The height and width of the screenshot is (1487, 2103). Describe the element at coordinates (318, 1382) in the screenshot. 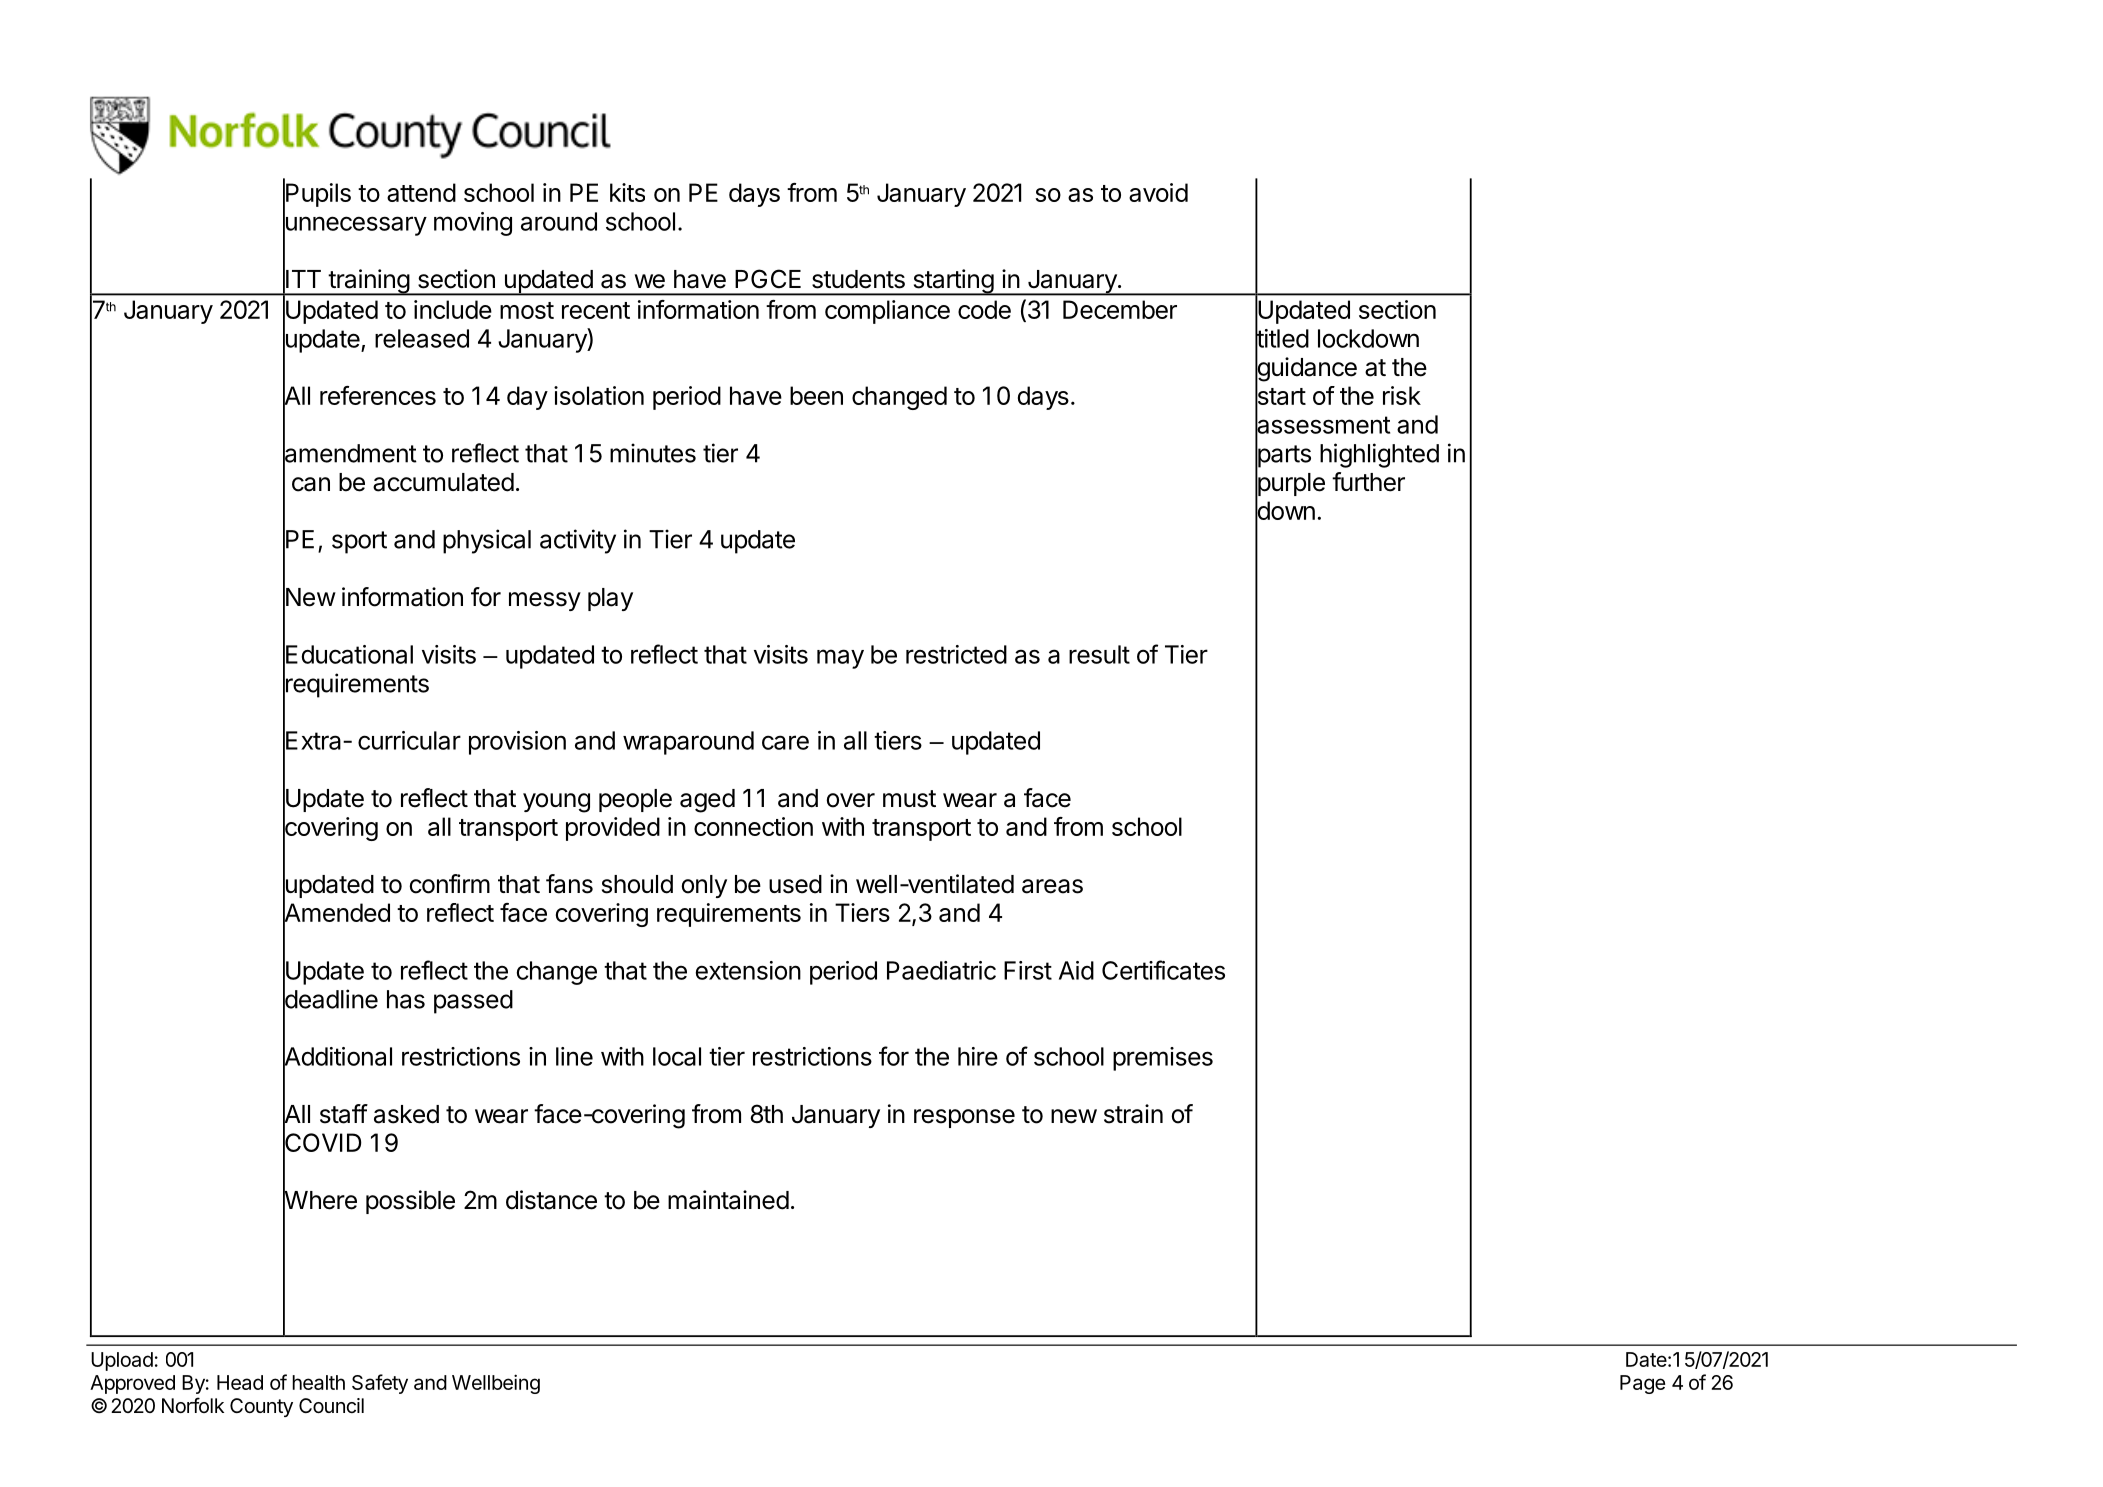

I see `health` at that location.
